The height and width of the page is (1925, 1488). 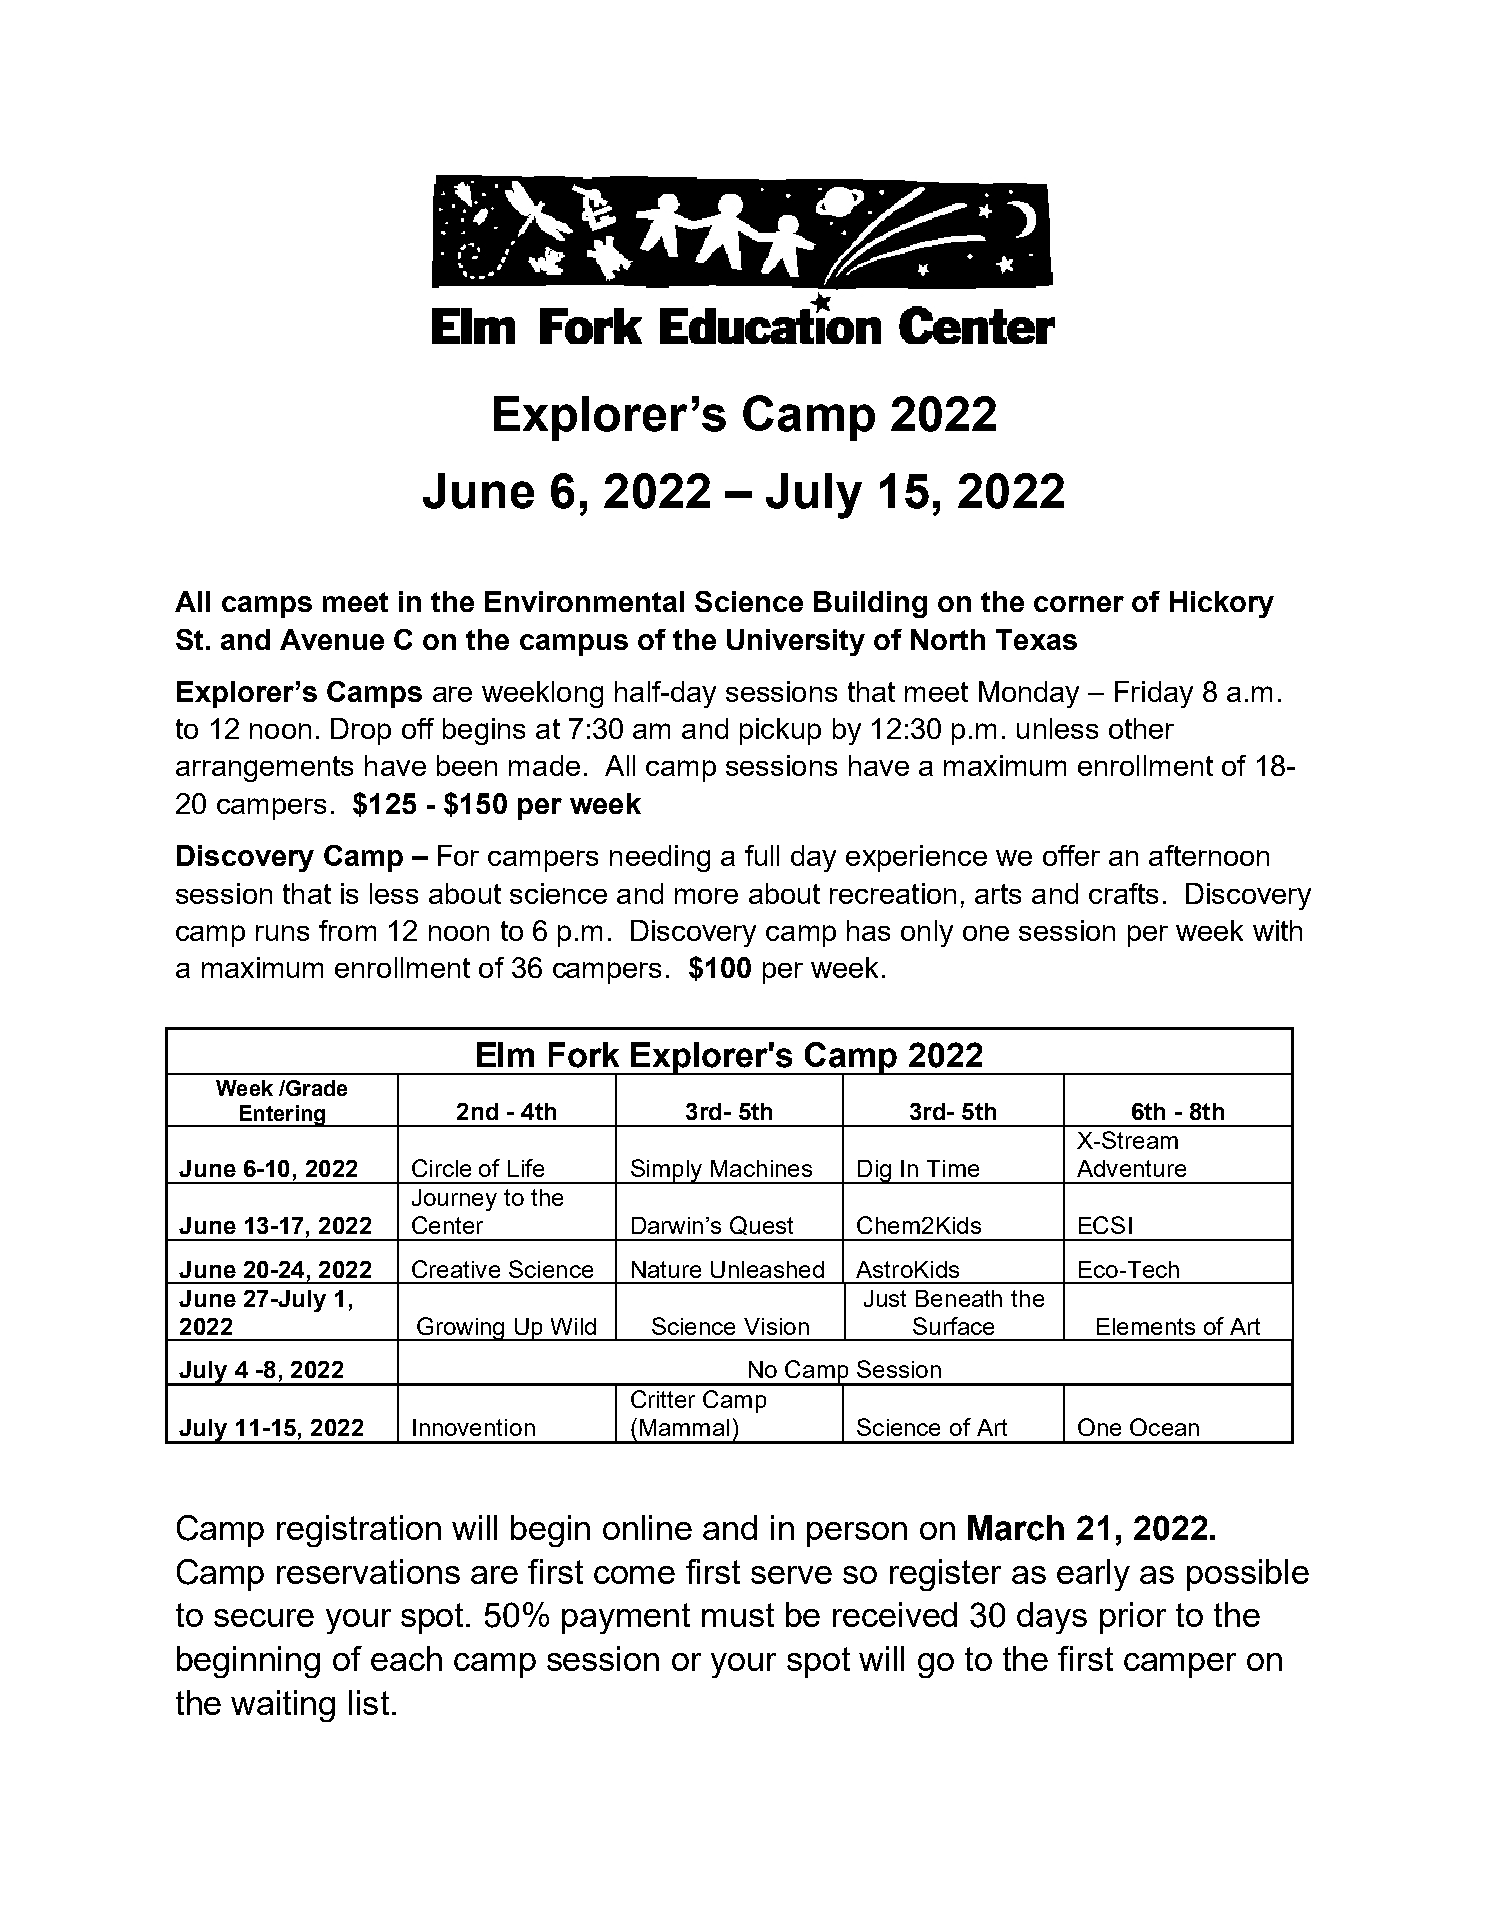 What do you see at coordinates (461, 1329) in the page?
I see `Growing` at bounding box center [461, 1329].
